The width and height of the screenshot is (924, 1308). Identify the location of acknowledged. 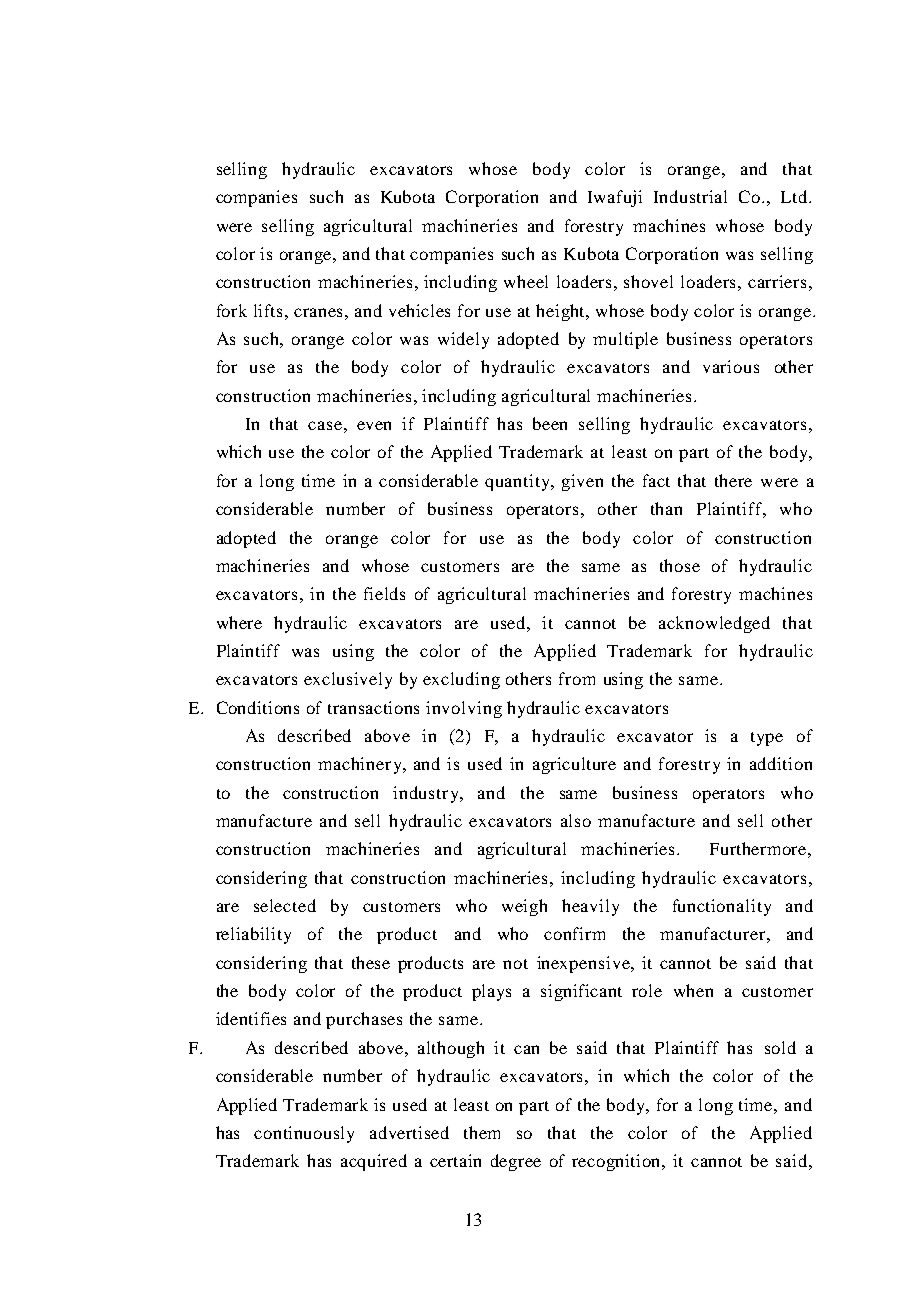
(714, 624).
